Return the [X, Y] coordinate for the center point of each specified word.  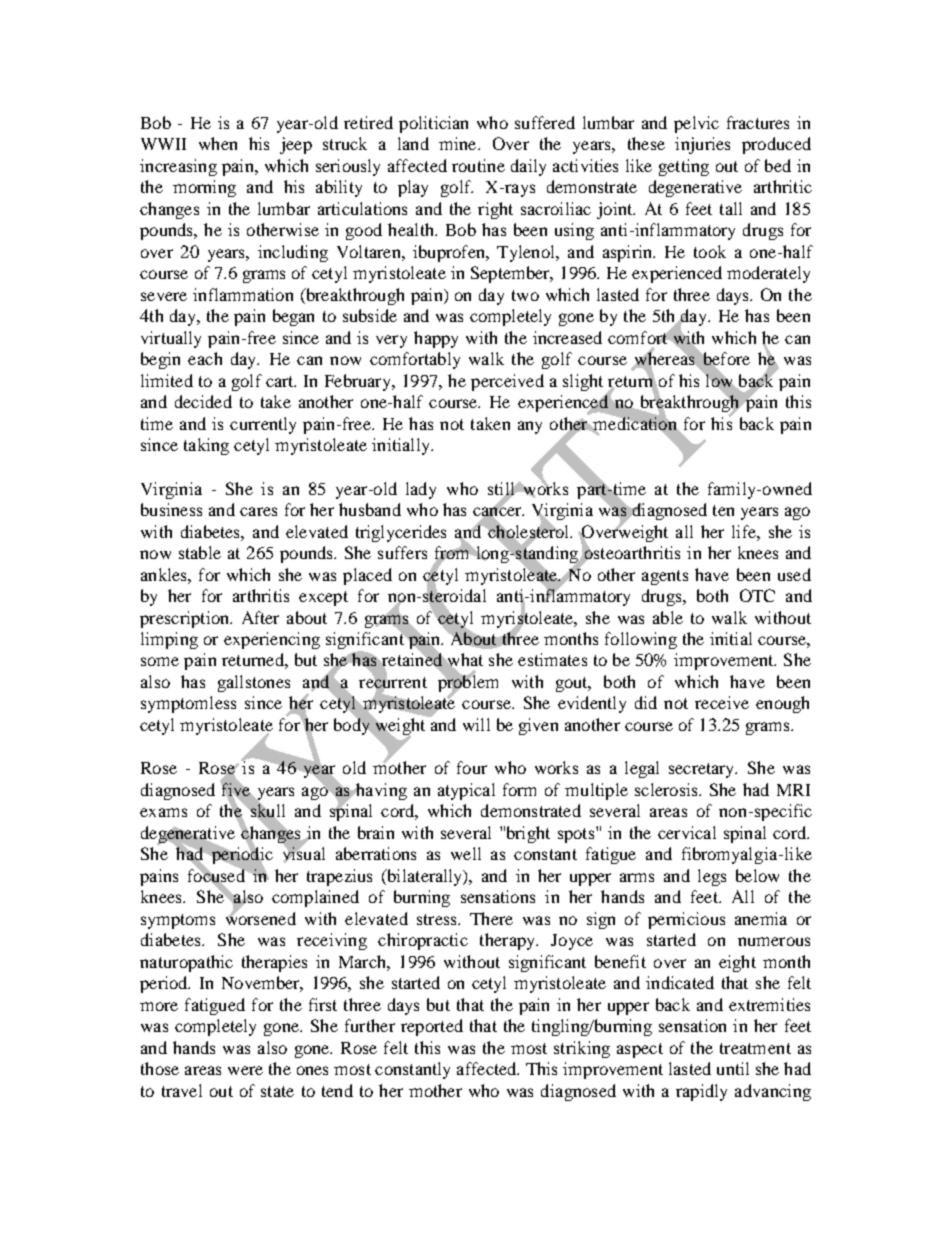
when [218, 143]
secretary [703, 770]
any [530, 427]
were [245, 1070]
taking [206, 446]
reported [432, 1027]
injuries [702, 145]
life [745, 531]
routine [478, 165]
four [472, 767]
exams [163, 812]
